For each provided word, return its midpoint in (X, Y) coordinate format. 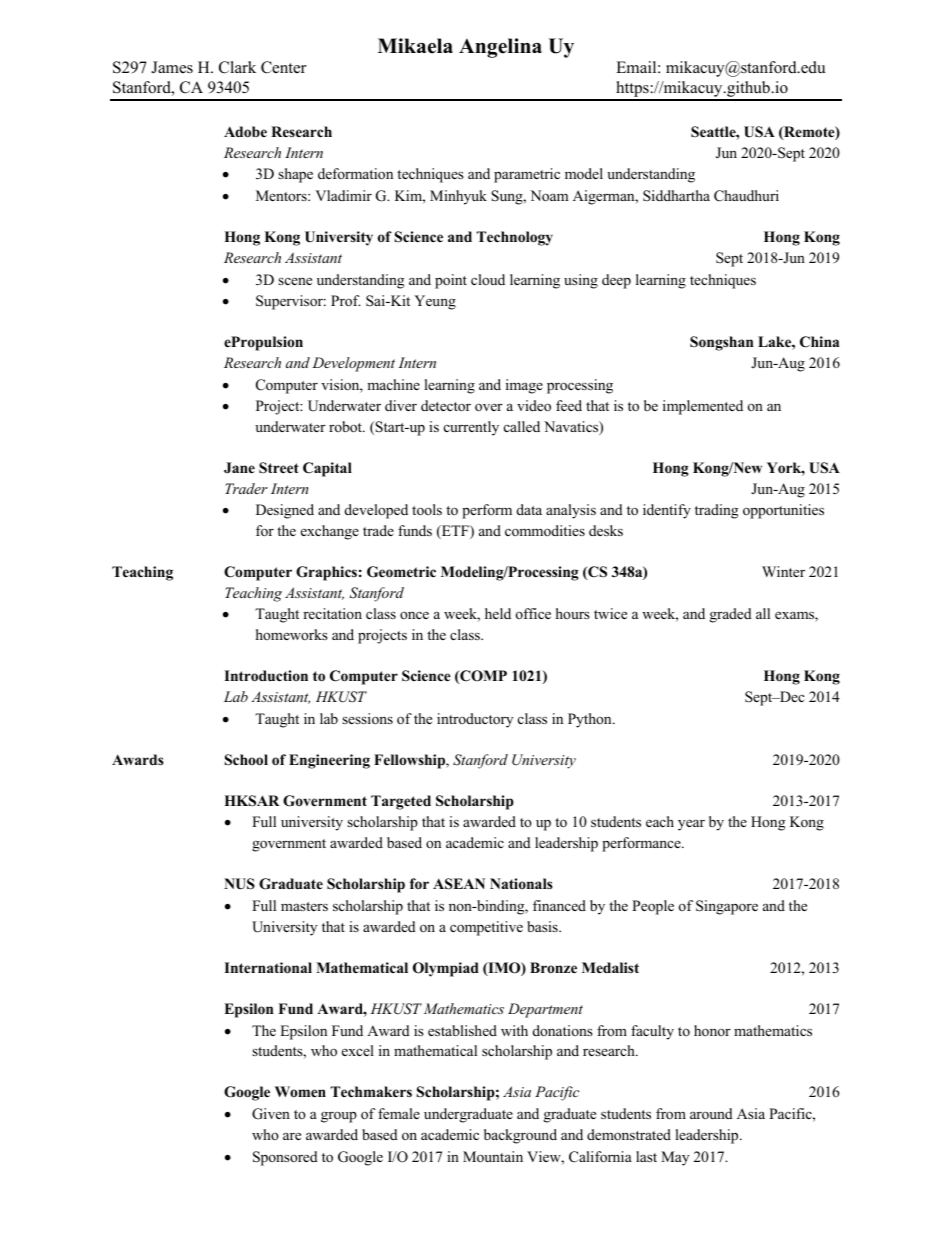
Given (271, 1114)
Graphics (326, 573)
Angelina (500, 48)
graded (731, 615)
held (498, 613)
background (520, 1136)
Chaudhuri (746, 196)
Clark (237, 67)
